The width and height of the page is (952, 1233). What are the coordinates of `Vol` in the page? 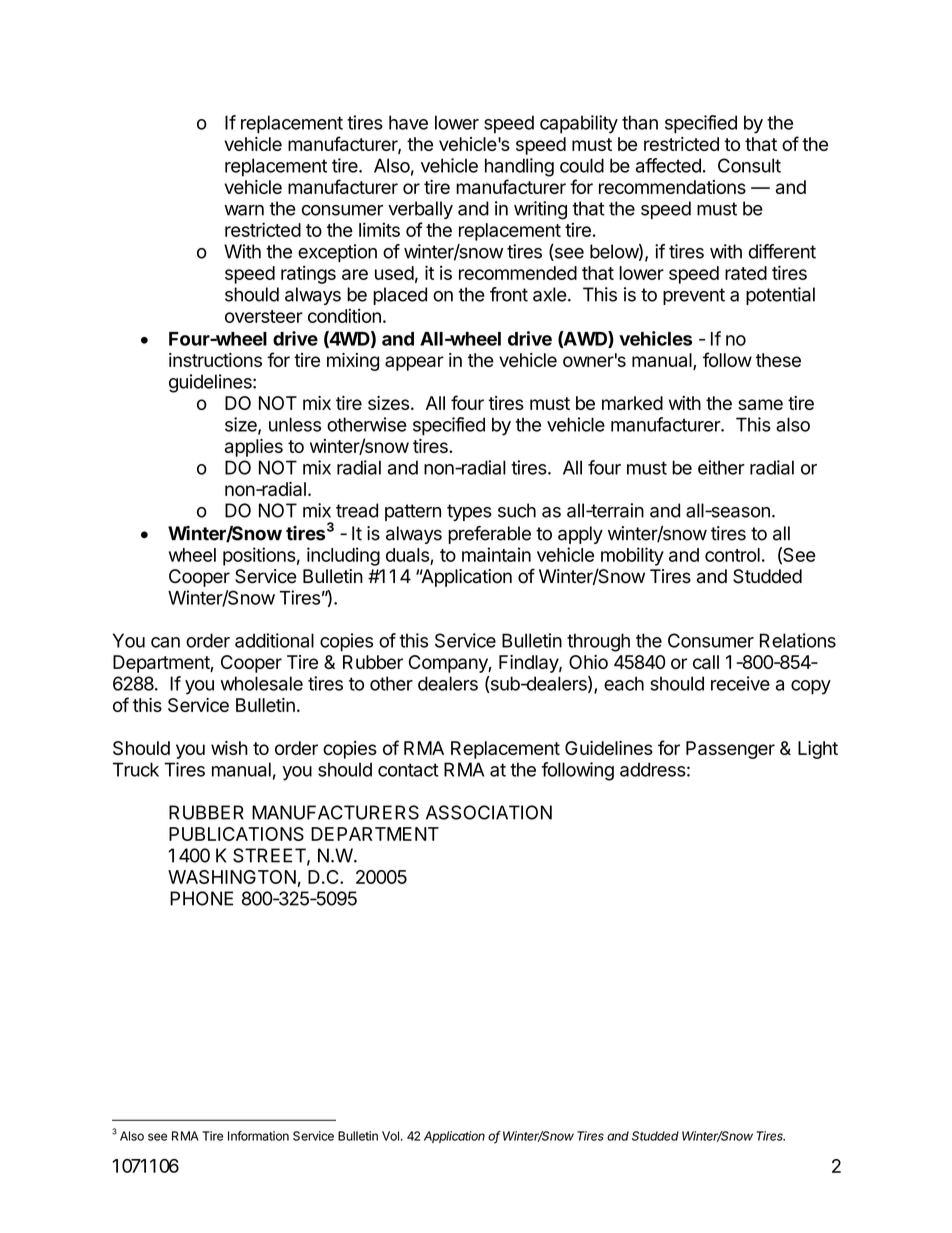 It's located at (390, 1136).
